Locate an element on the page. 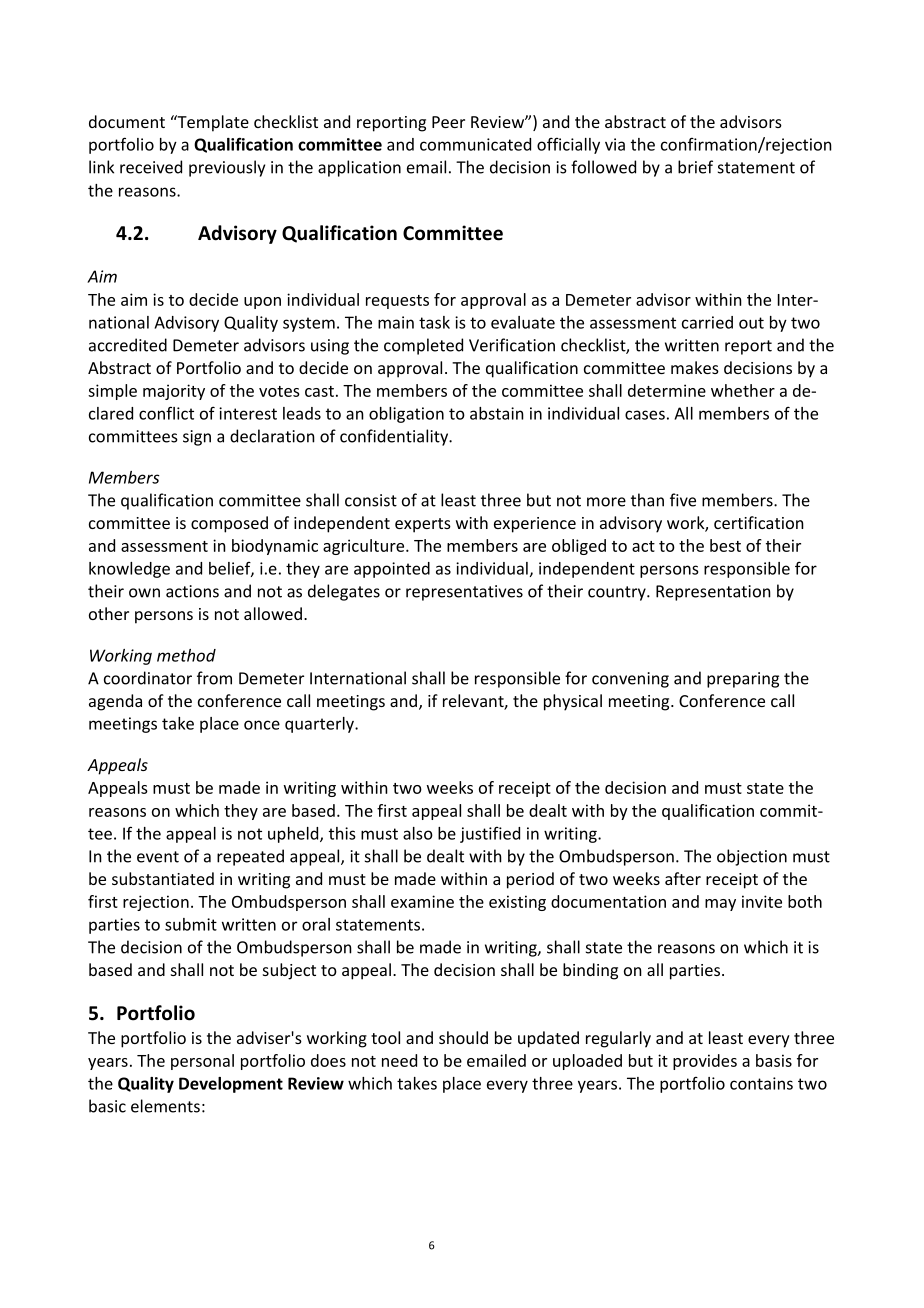  Representation is located at coordinates (713, 593).
